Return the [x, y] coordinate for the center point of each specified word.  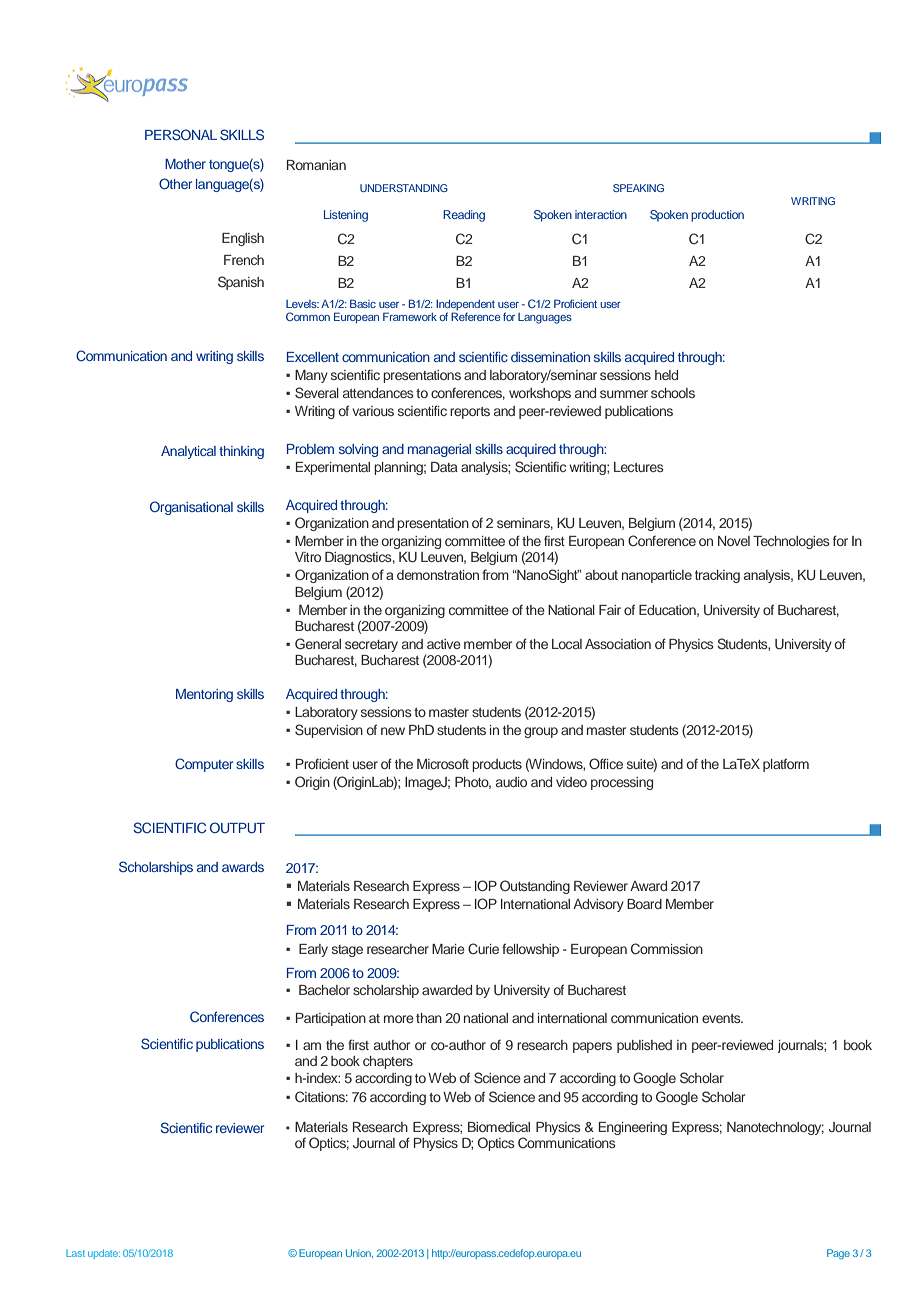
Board [644, 904]
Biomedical [499, 1127]
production [717, 216]
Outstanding [535, 887]
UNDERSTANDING [404, 188]
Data [444, 467]
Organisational [191, 508]
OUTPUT [237, 828]
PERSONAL [181, 135]
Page [838, 1254]
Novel [734, 541]
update [104, 1254]
